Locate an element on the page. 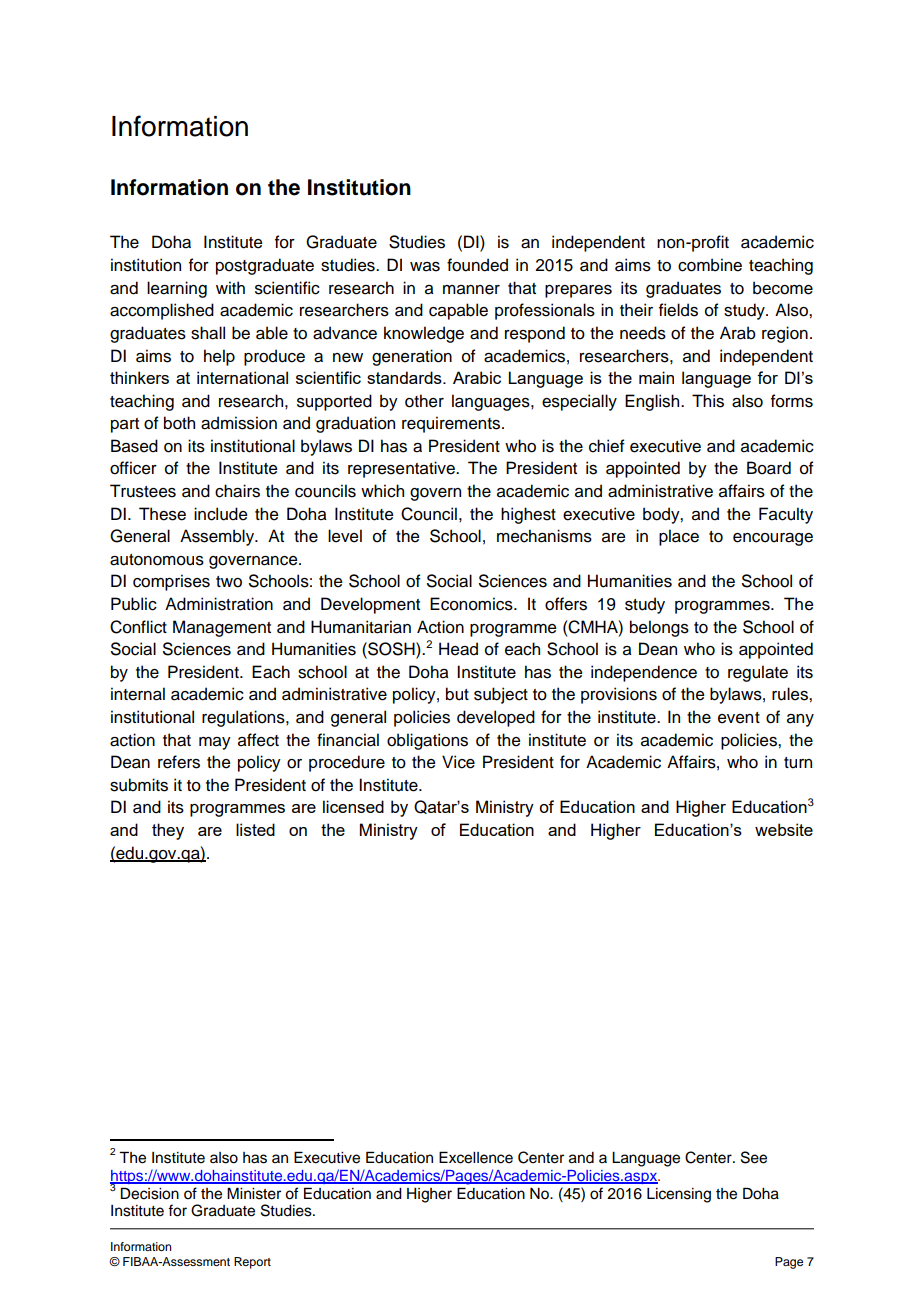  Administration is located at coordinates (219, 604).
